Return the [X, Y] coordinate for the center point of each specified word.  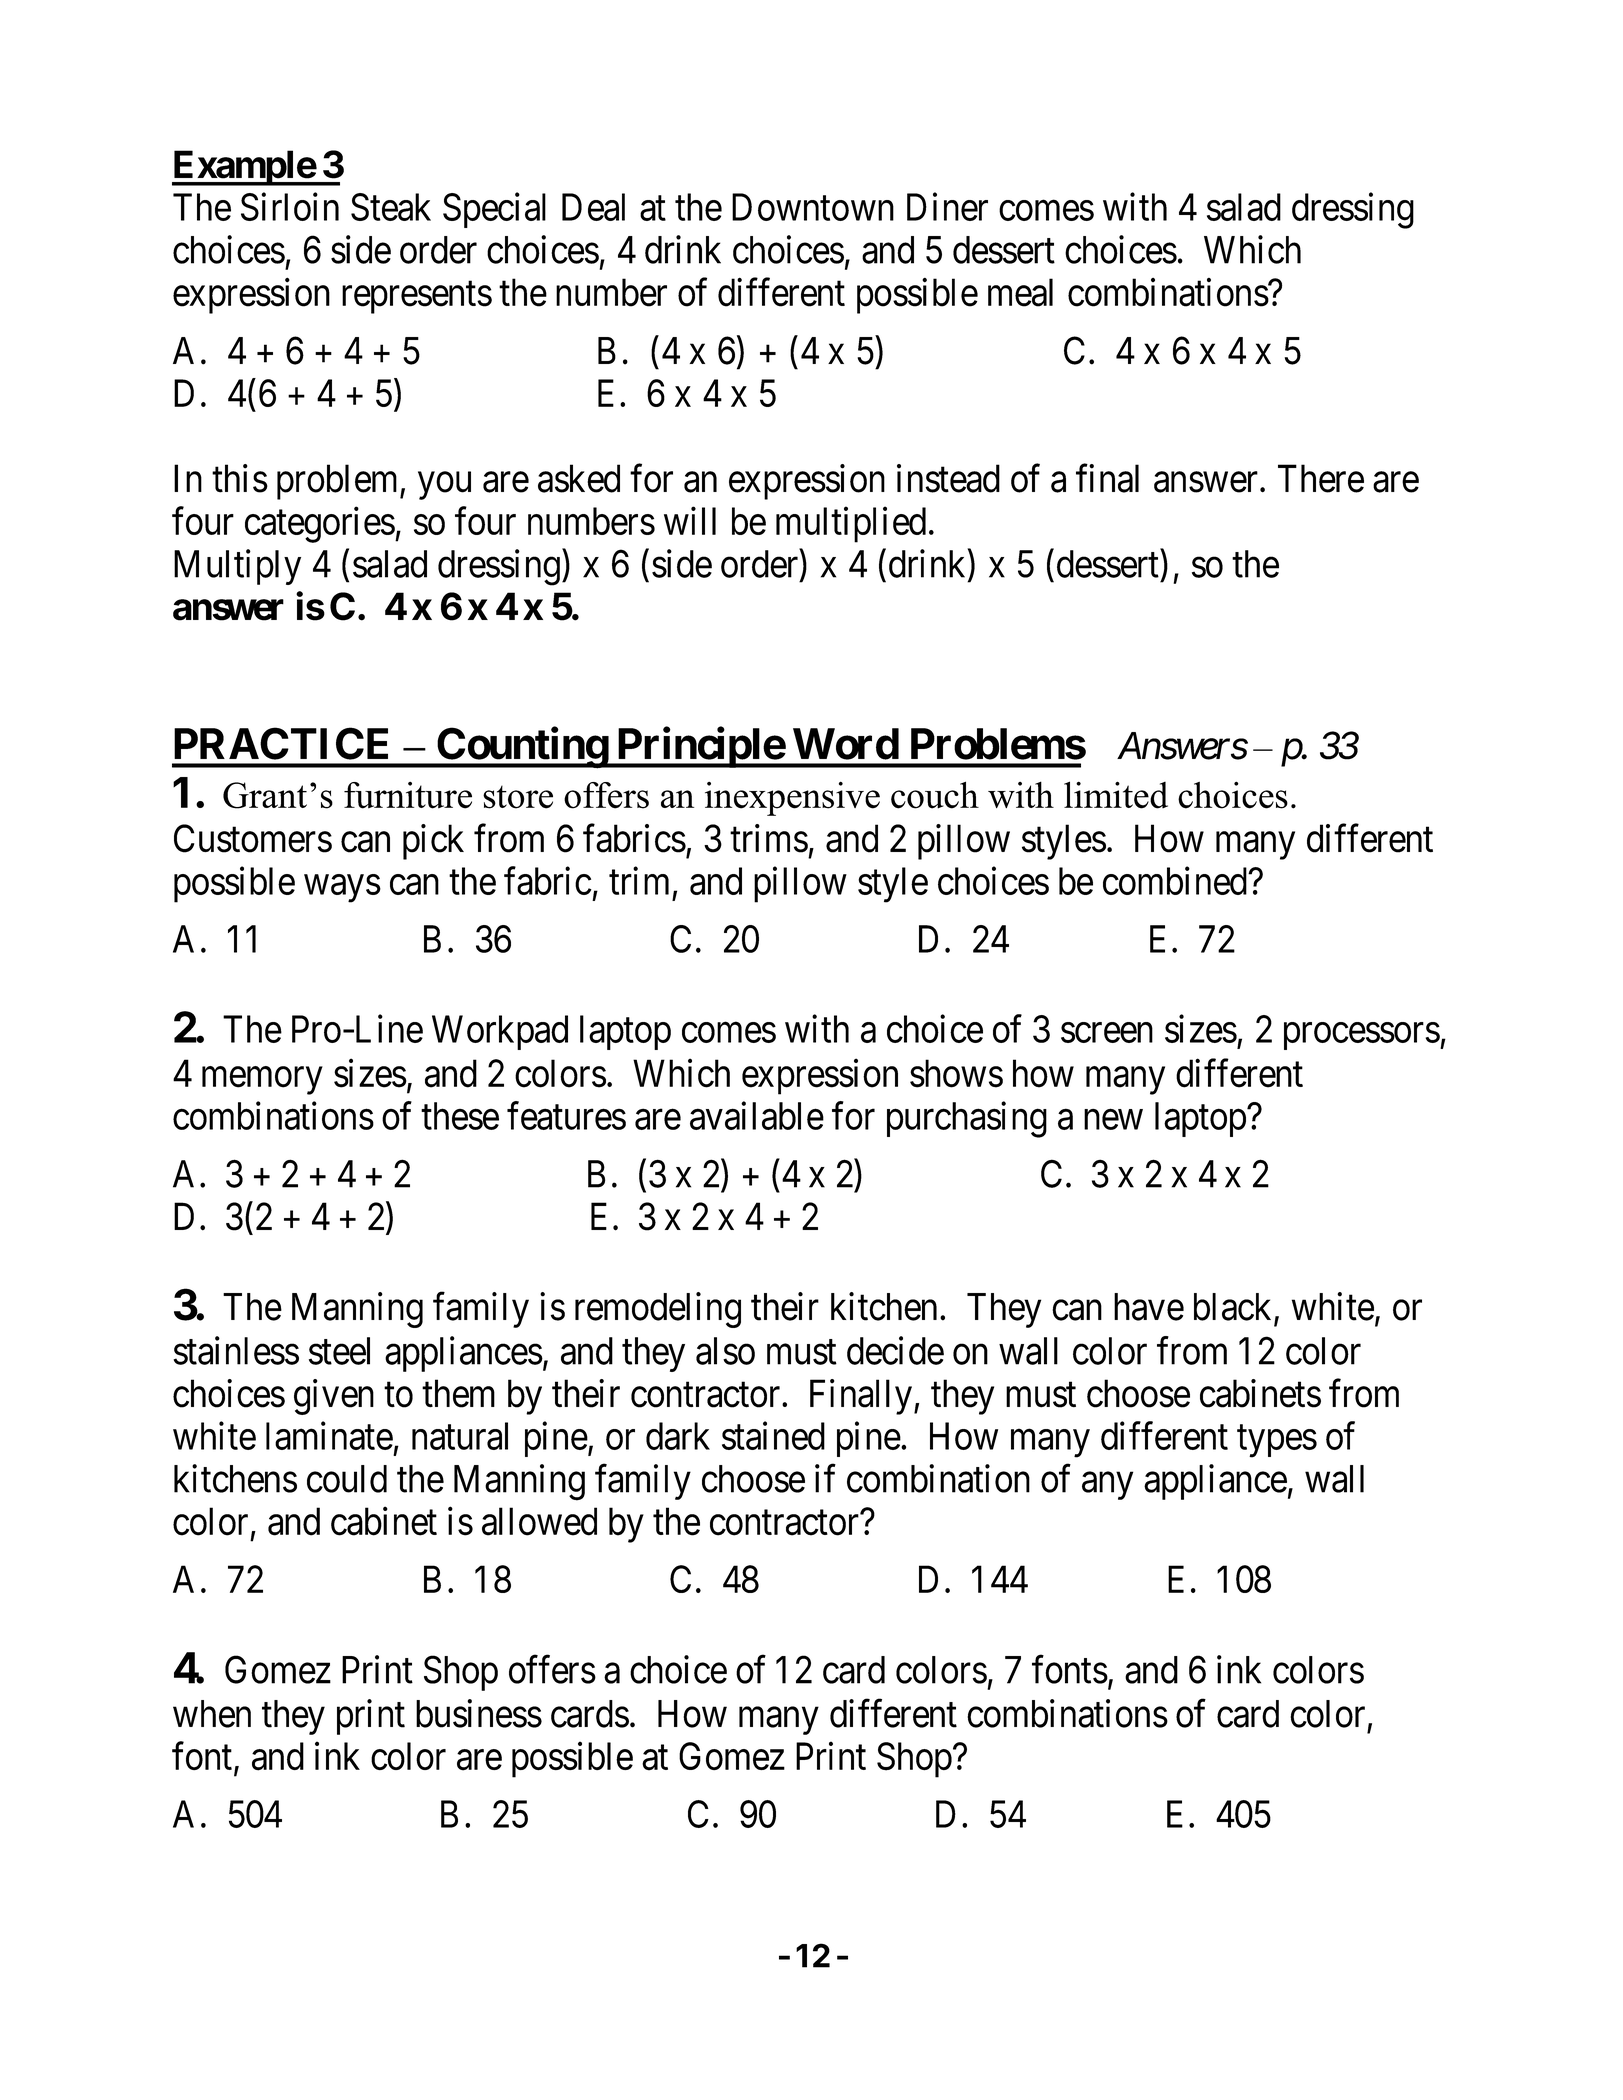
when [212, 1714]
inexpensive [792, 798]
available [757, 1116]
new [1113, 1120]
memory [262, 1081]
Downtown [813, 207]
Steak [391, 207]
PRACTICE [281, 743]
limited [1116, 795]
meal [1020, 292]
